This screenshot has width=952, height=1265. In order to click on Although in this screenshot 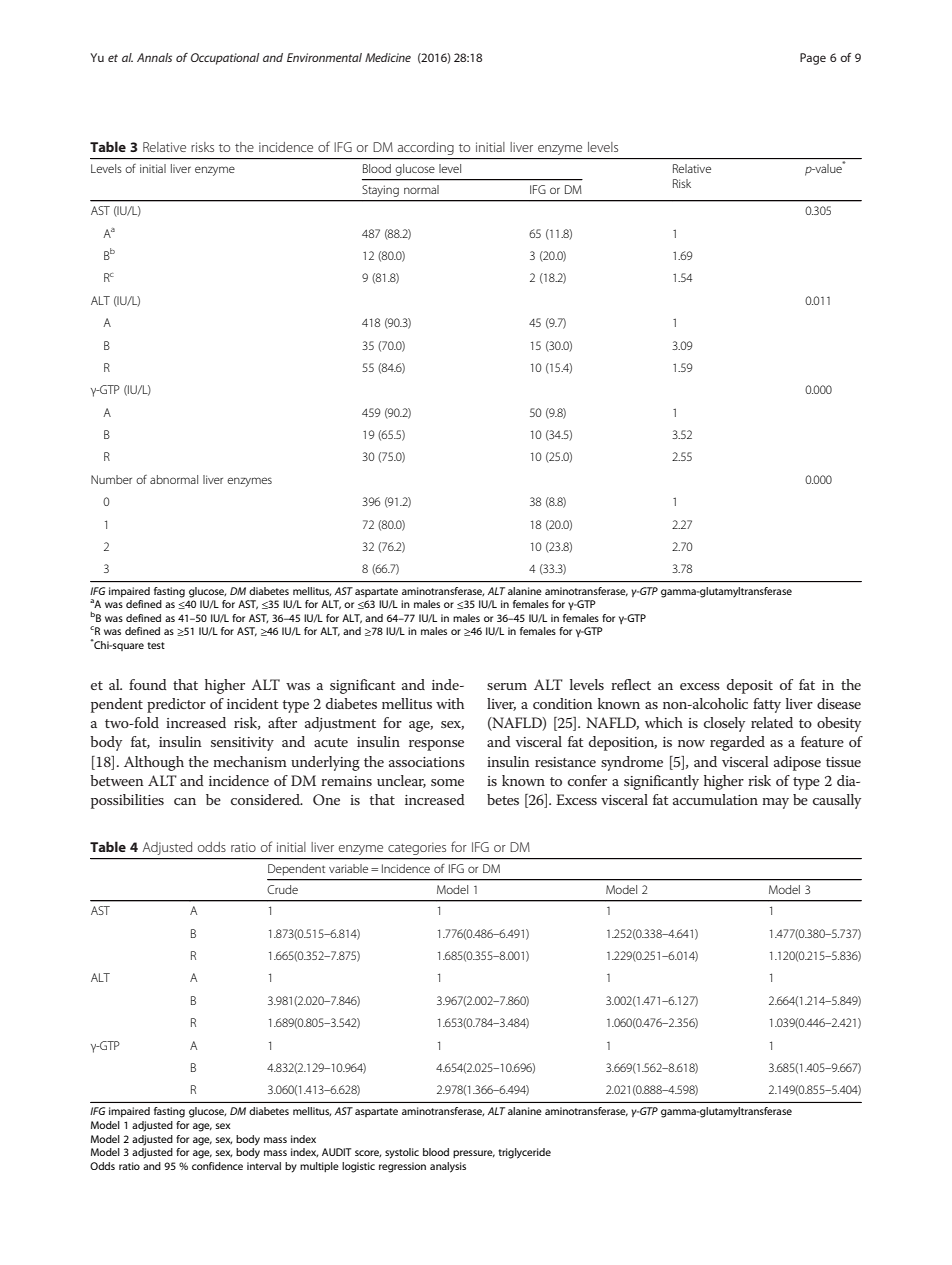, I will do `click(154, 763)`.
